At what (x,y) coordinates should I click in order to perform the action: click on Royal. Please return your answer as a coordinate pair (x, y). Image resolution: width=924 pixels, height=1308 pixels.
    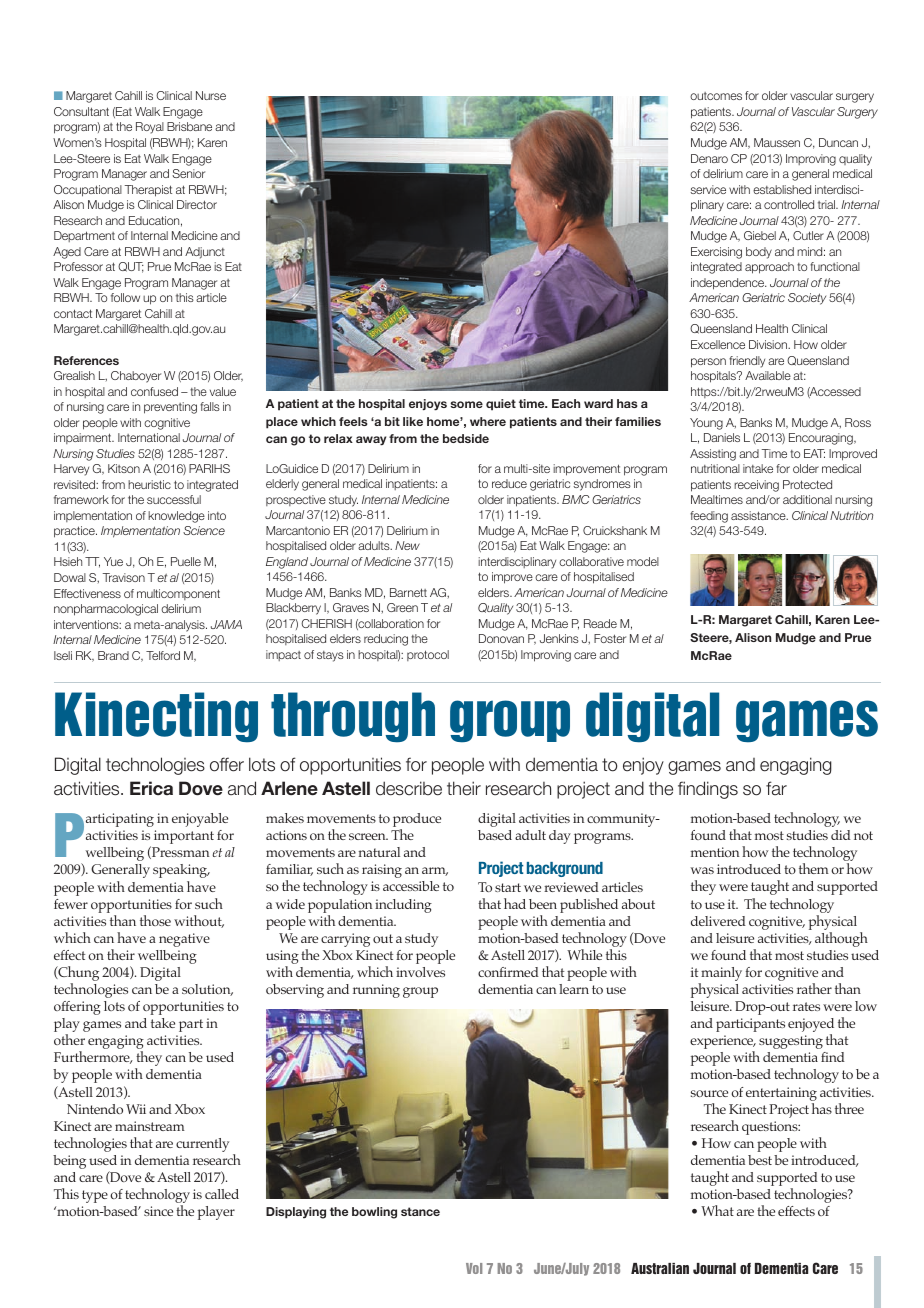
    Looking at the image, I should click on (150, 128).
